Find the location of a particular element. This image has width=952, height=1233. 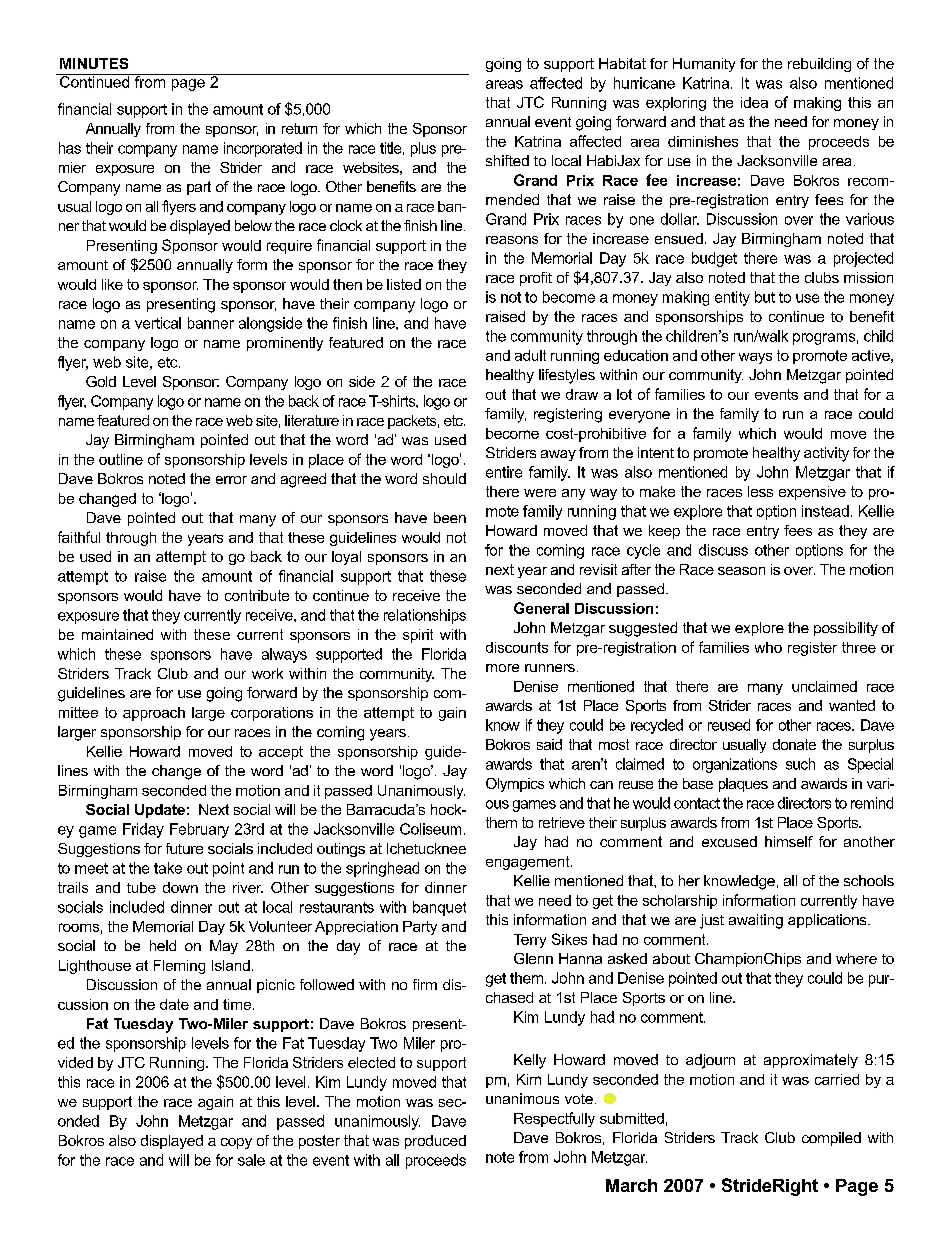

shifted is located at coordinates (507, 160).
